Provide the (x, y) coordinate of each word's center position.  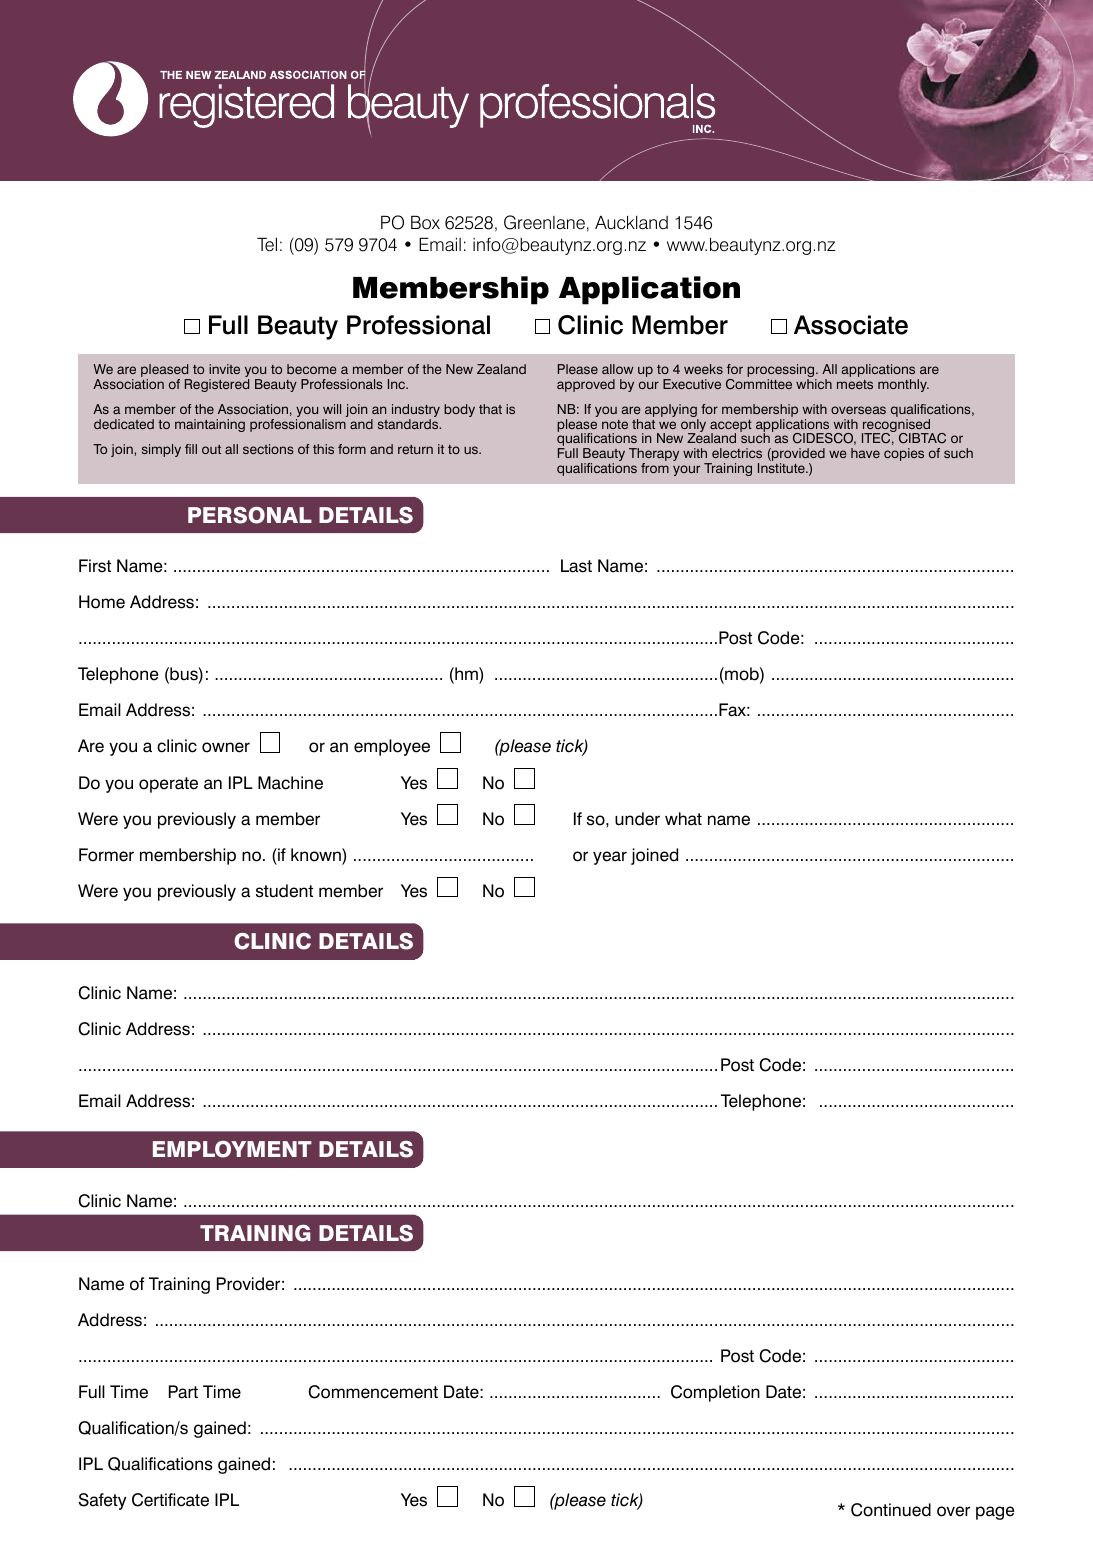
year (610, 858)
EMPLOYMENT (232, 1149)
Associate (851, 325)
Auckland (631, 222)
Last (576, 566)
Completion (715, 1393)
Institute (782, 468)
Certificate (170, 1500)
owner (226, 747)
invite (224, 369)
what (683, 819)
